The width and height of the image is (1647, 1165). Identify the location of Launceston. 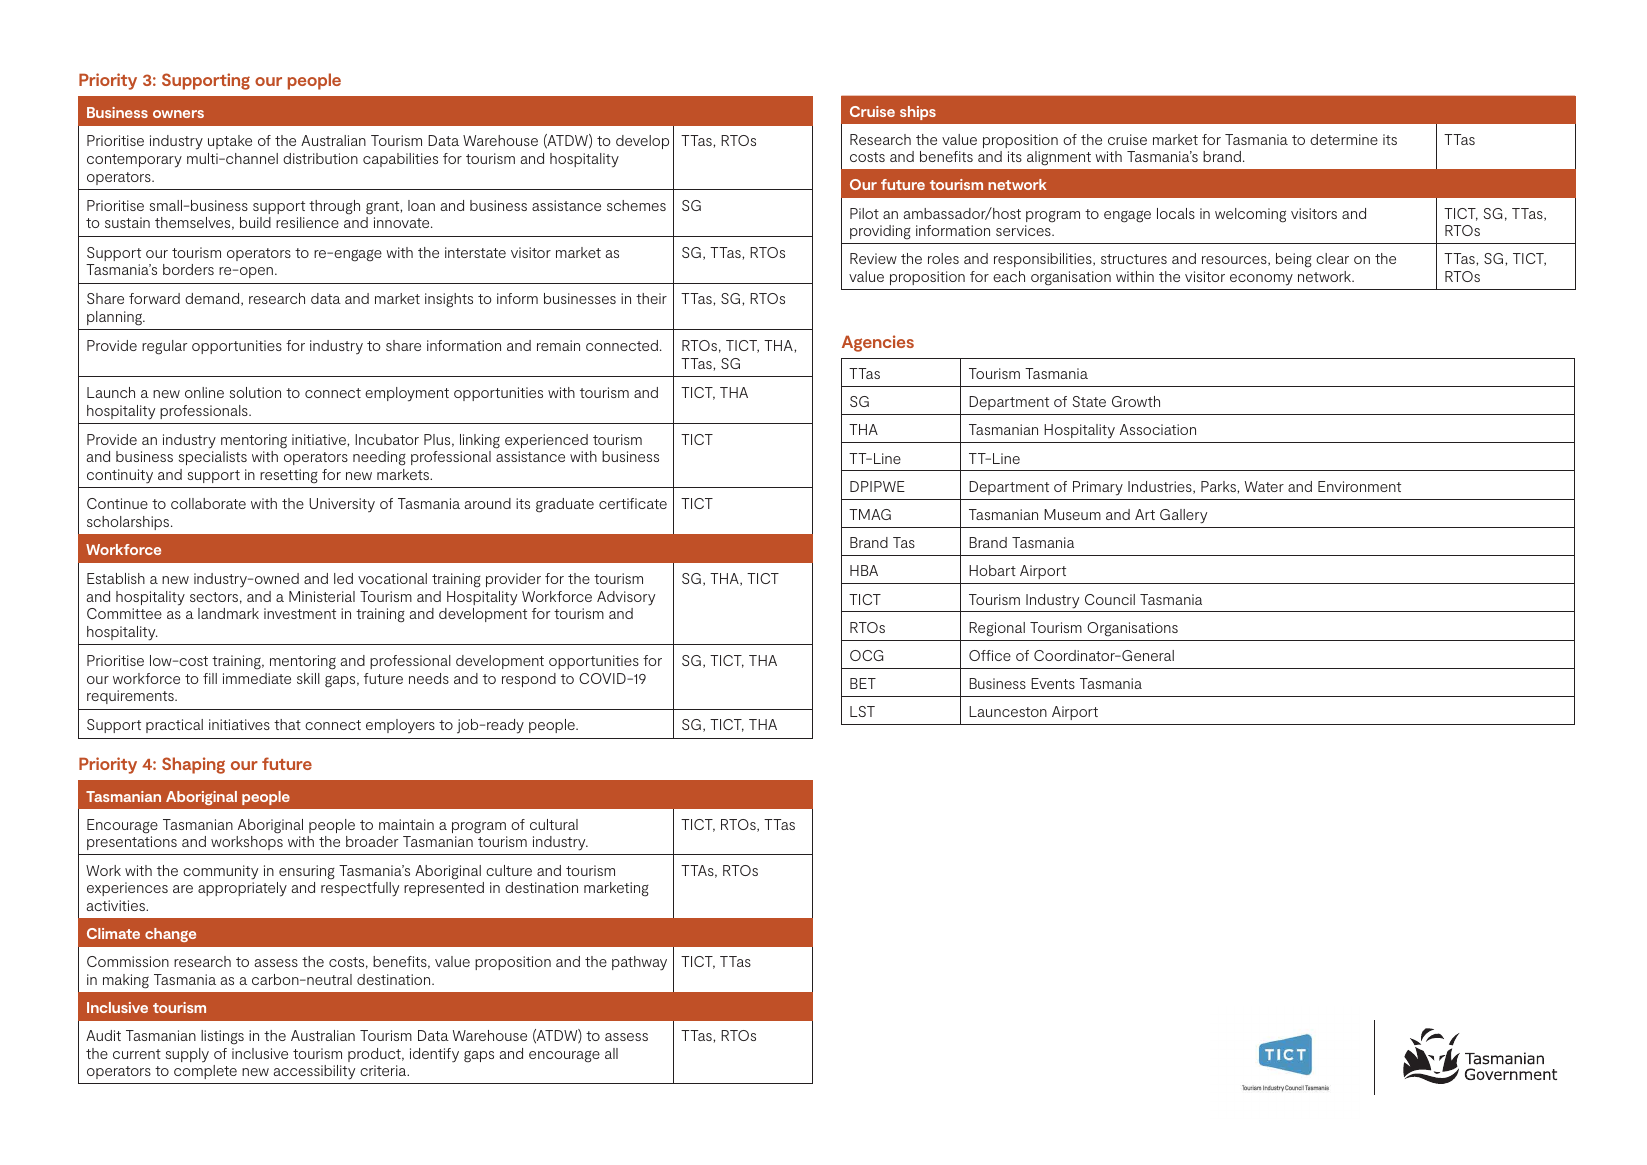
(1008, 711).
